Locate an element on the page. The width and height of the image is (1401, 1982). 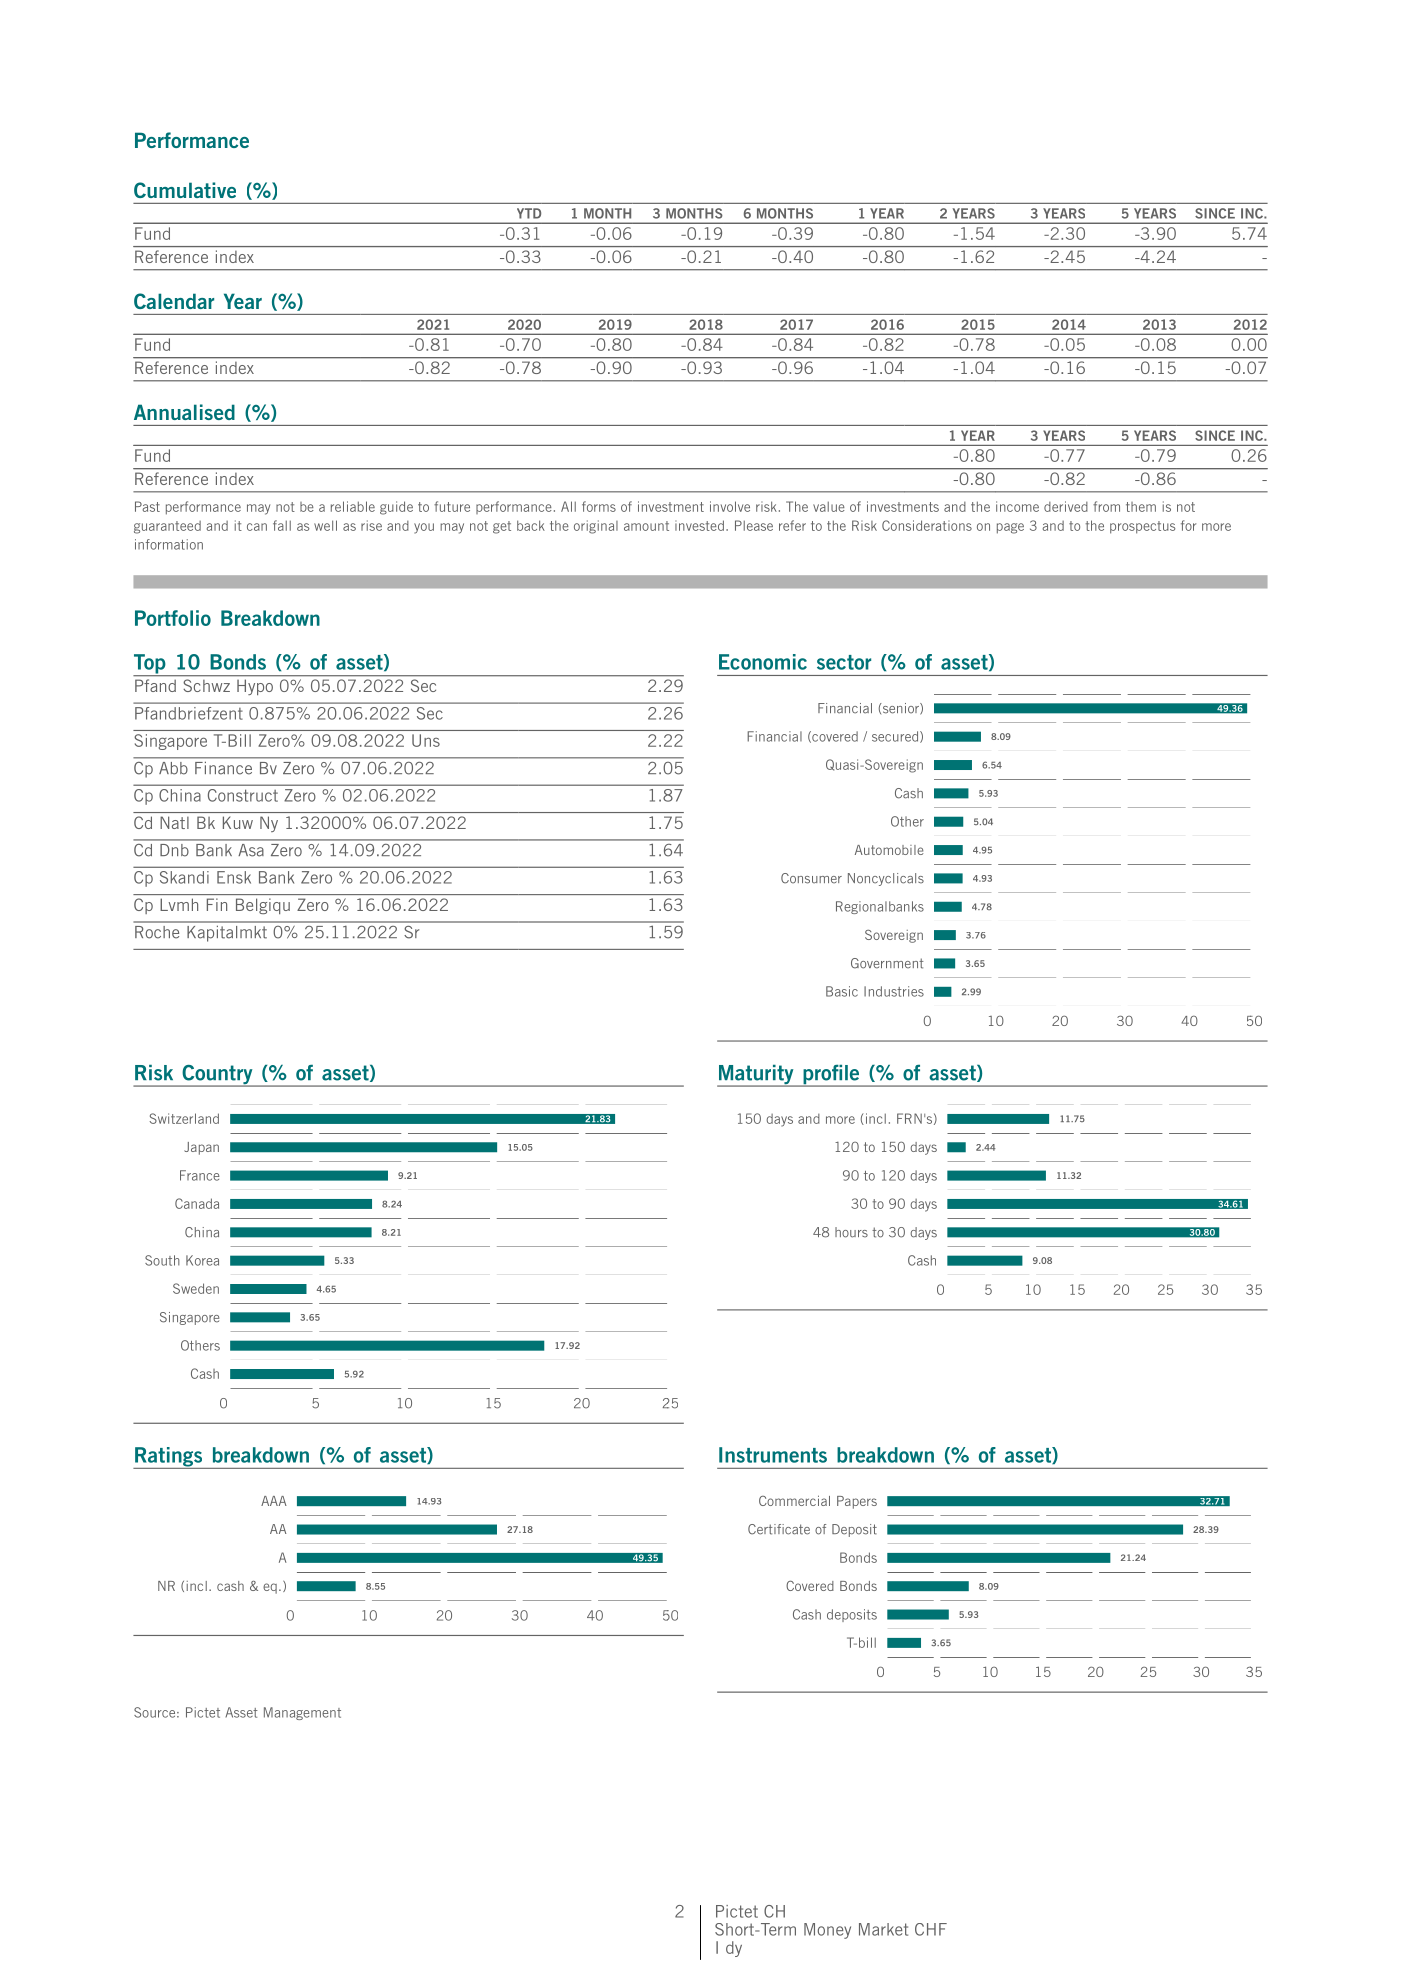
Money is located at coordinates (827, 1931).
